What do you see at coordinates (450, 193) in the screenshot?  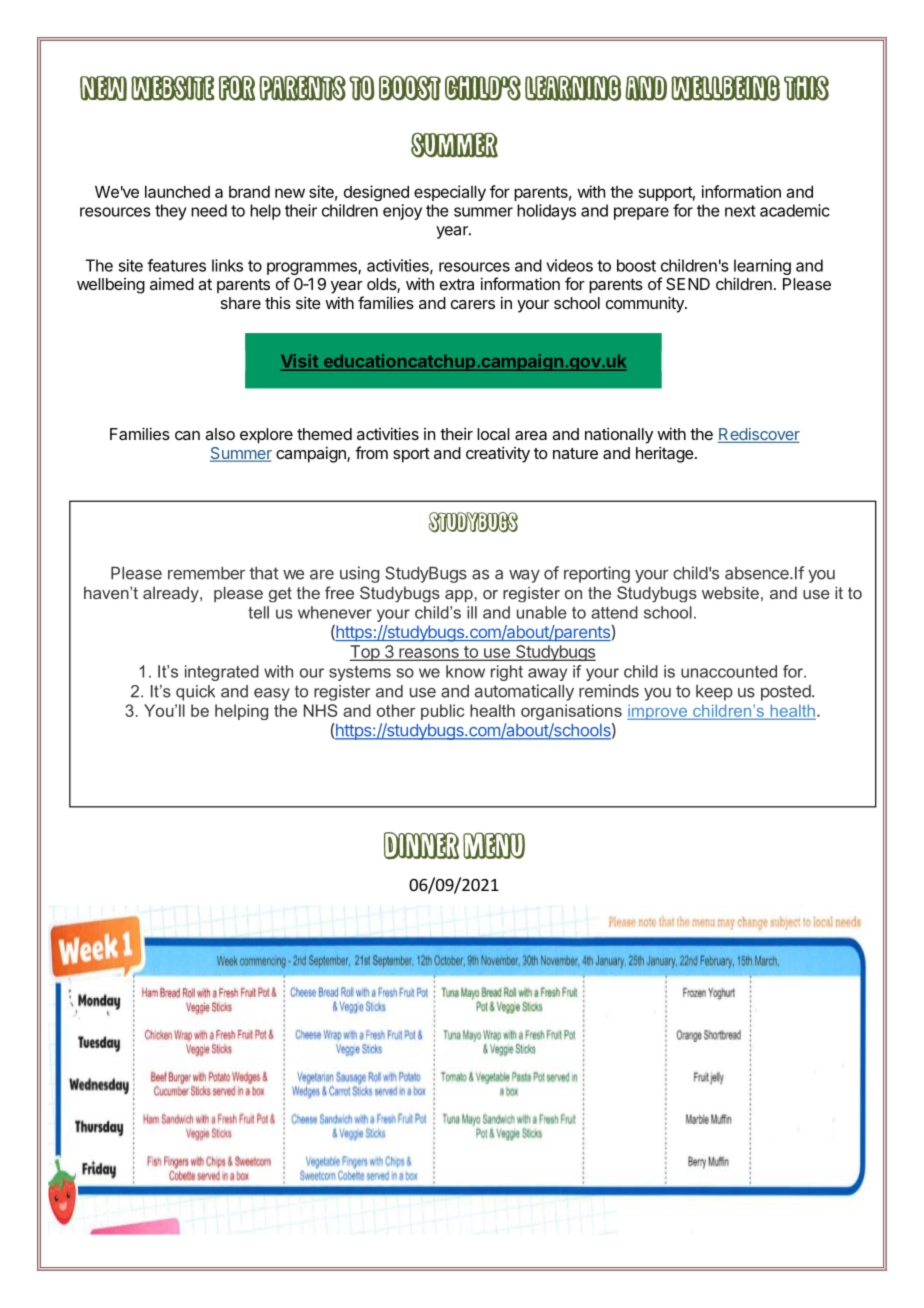 I see `especially` at bounding box center [450, 193].
